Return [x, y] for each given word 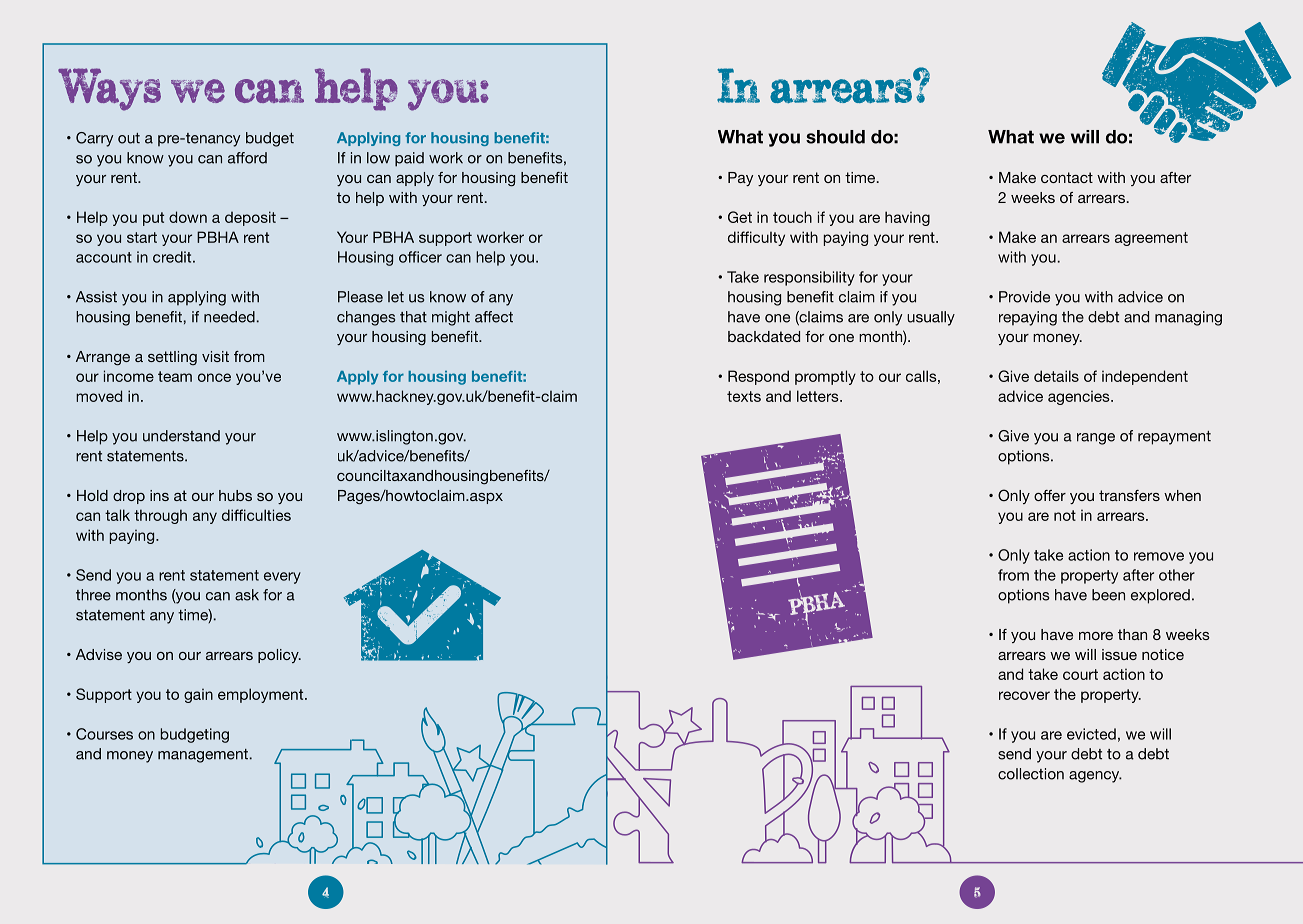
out [129, 138]
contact [1067, 177]
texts [744, 396]
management [203, 756]
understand [181, 436]
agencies [1080, 397]
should [835, 137]
